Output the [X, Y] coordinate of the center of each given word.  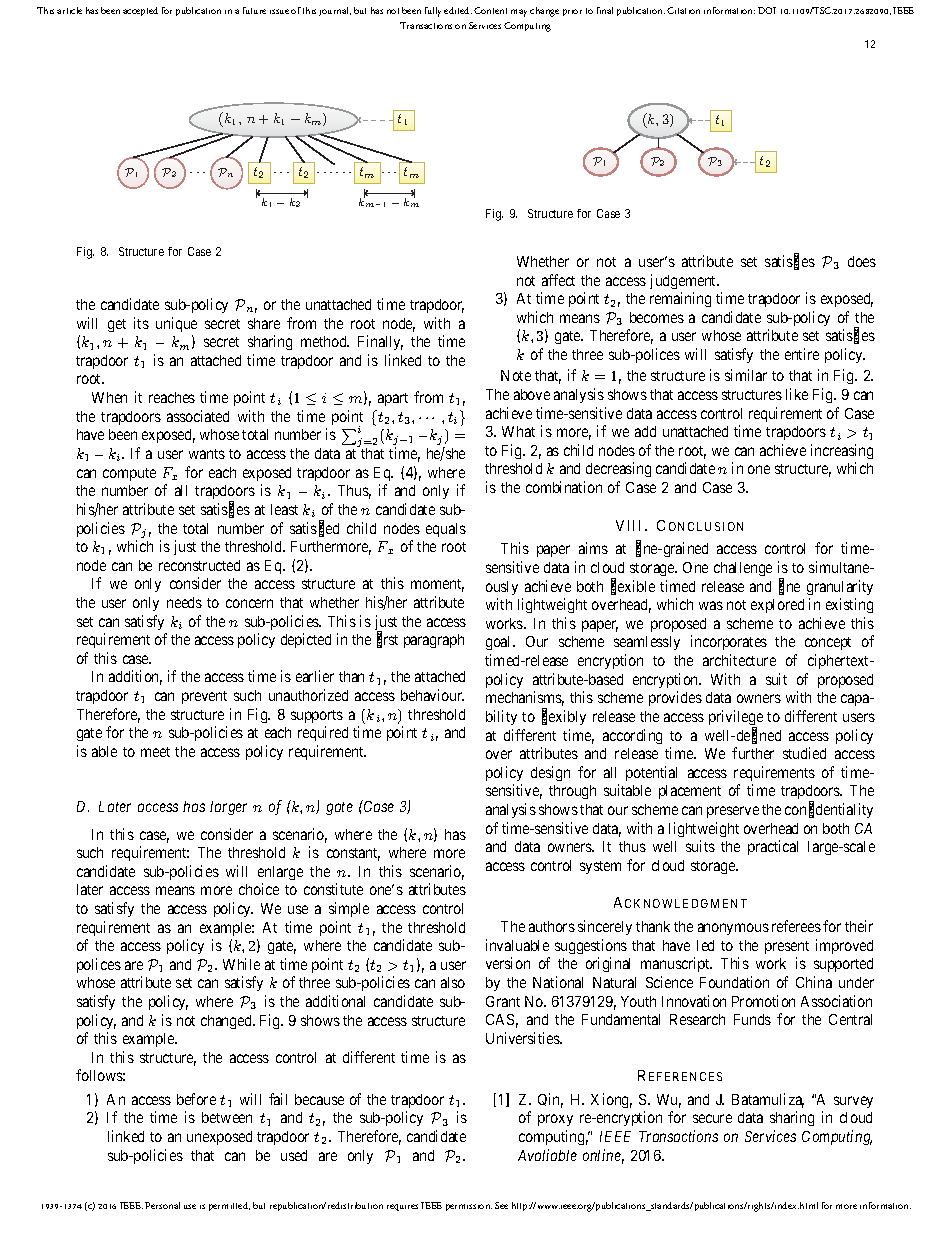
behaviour [432, 695]
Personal [162, 1205]
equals [446, 530]
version [508, 963]
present [787, 947]
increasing [842, 451]
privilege [736, 719]
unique [176, 324]
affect [558, 280]
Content [490, 10]
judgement [684, 281]
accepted [140, 11]
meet [155, 752]
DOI [767, 10]
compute [129, 474]
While [241, 964]
